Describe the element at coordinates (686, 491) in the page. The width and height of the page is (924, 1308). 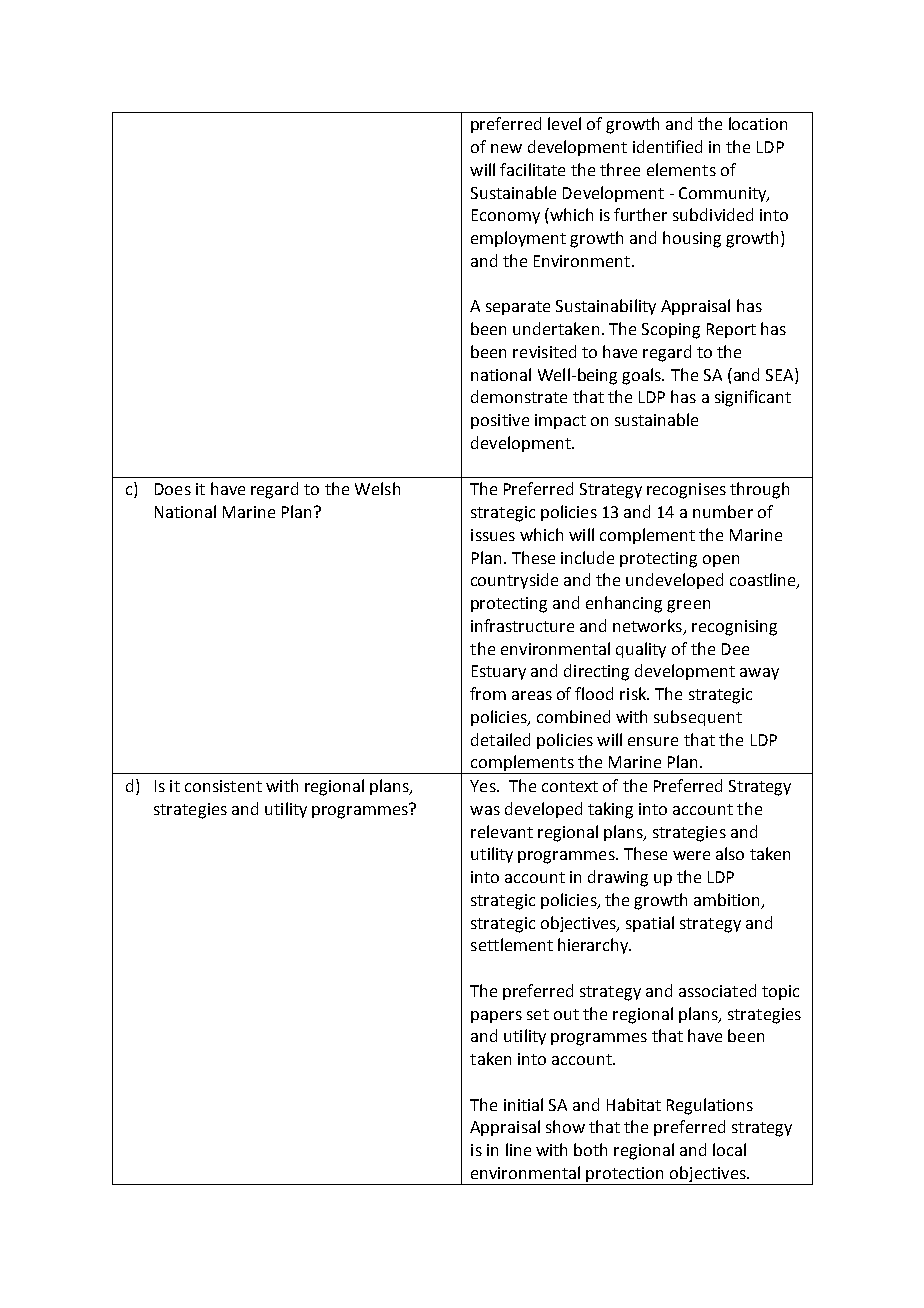
I see `recognises` at that location.
